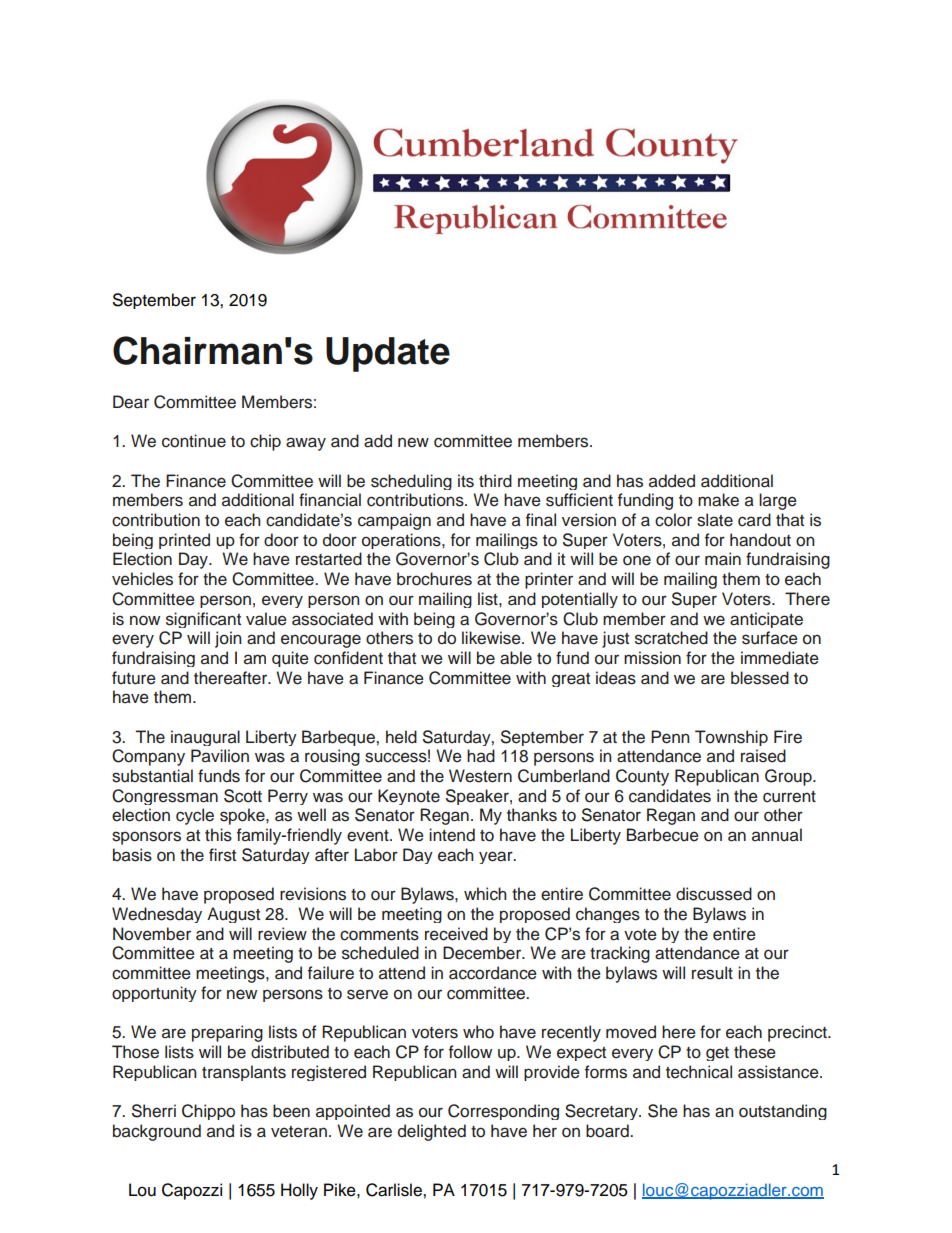  Describe the element at coordinates (131, 402) in the screenshot. I see `Dear` at that location.
